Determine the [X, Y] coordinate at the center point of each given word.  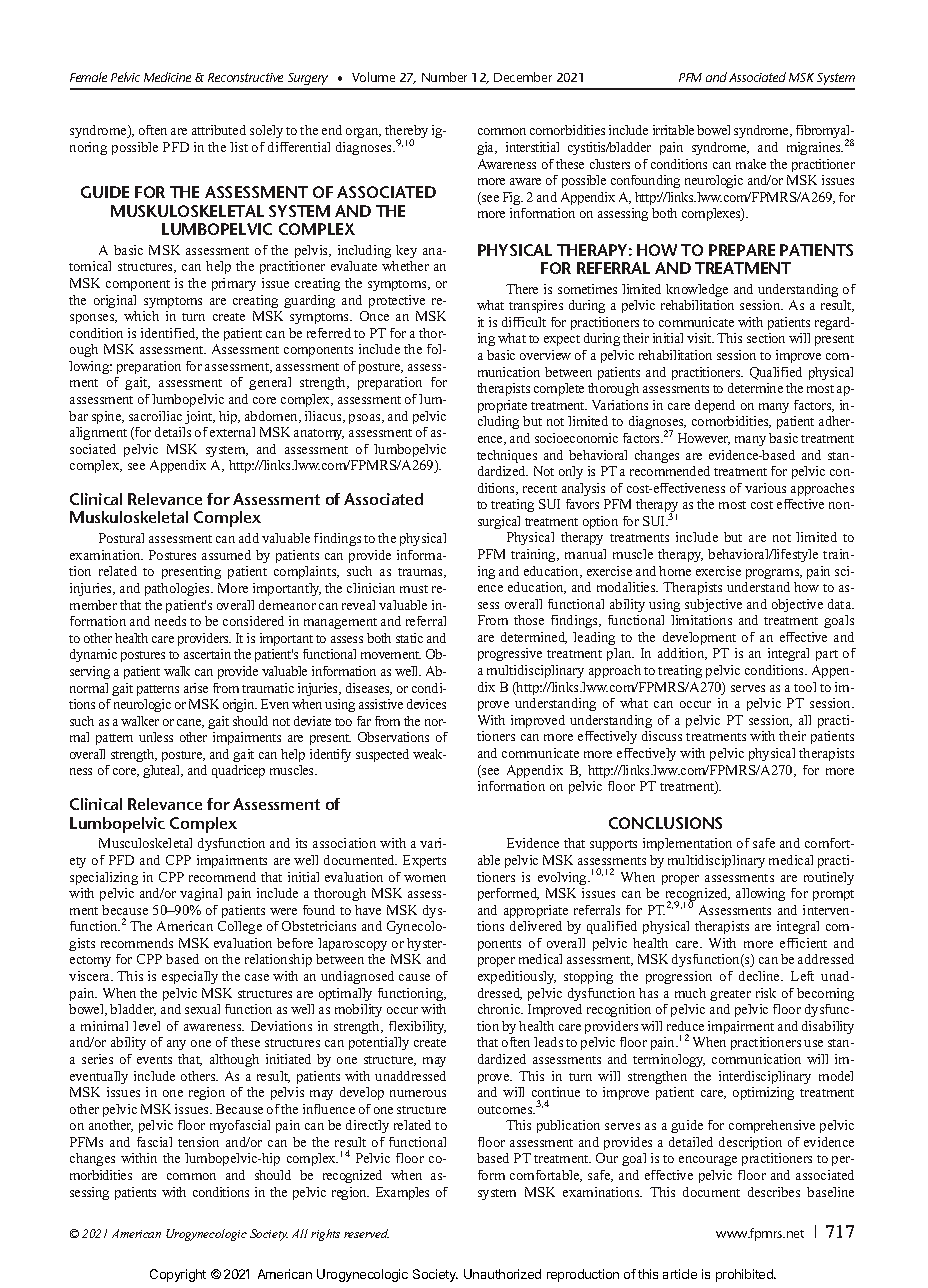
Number [444, 77]
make [751, 164]
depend [715, 406]
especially [190, 977]
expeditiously [517, 977]
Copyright [178, 1275]
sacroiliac [155, 416]
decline [761, 976]
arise [196, 688]
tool [805, 687]
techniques [507, 456]
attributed [219, 130]
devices [426, 704]
